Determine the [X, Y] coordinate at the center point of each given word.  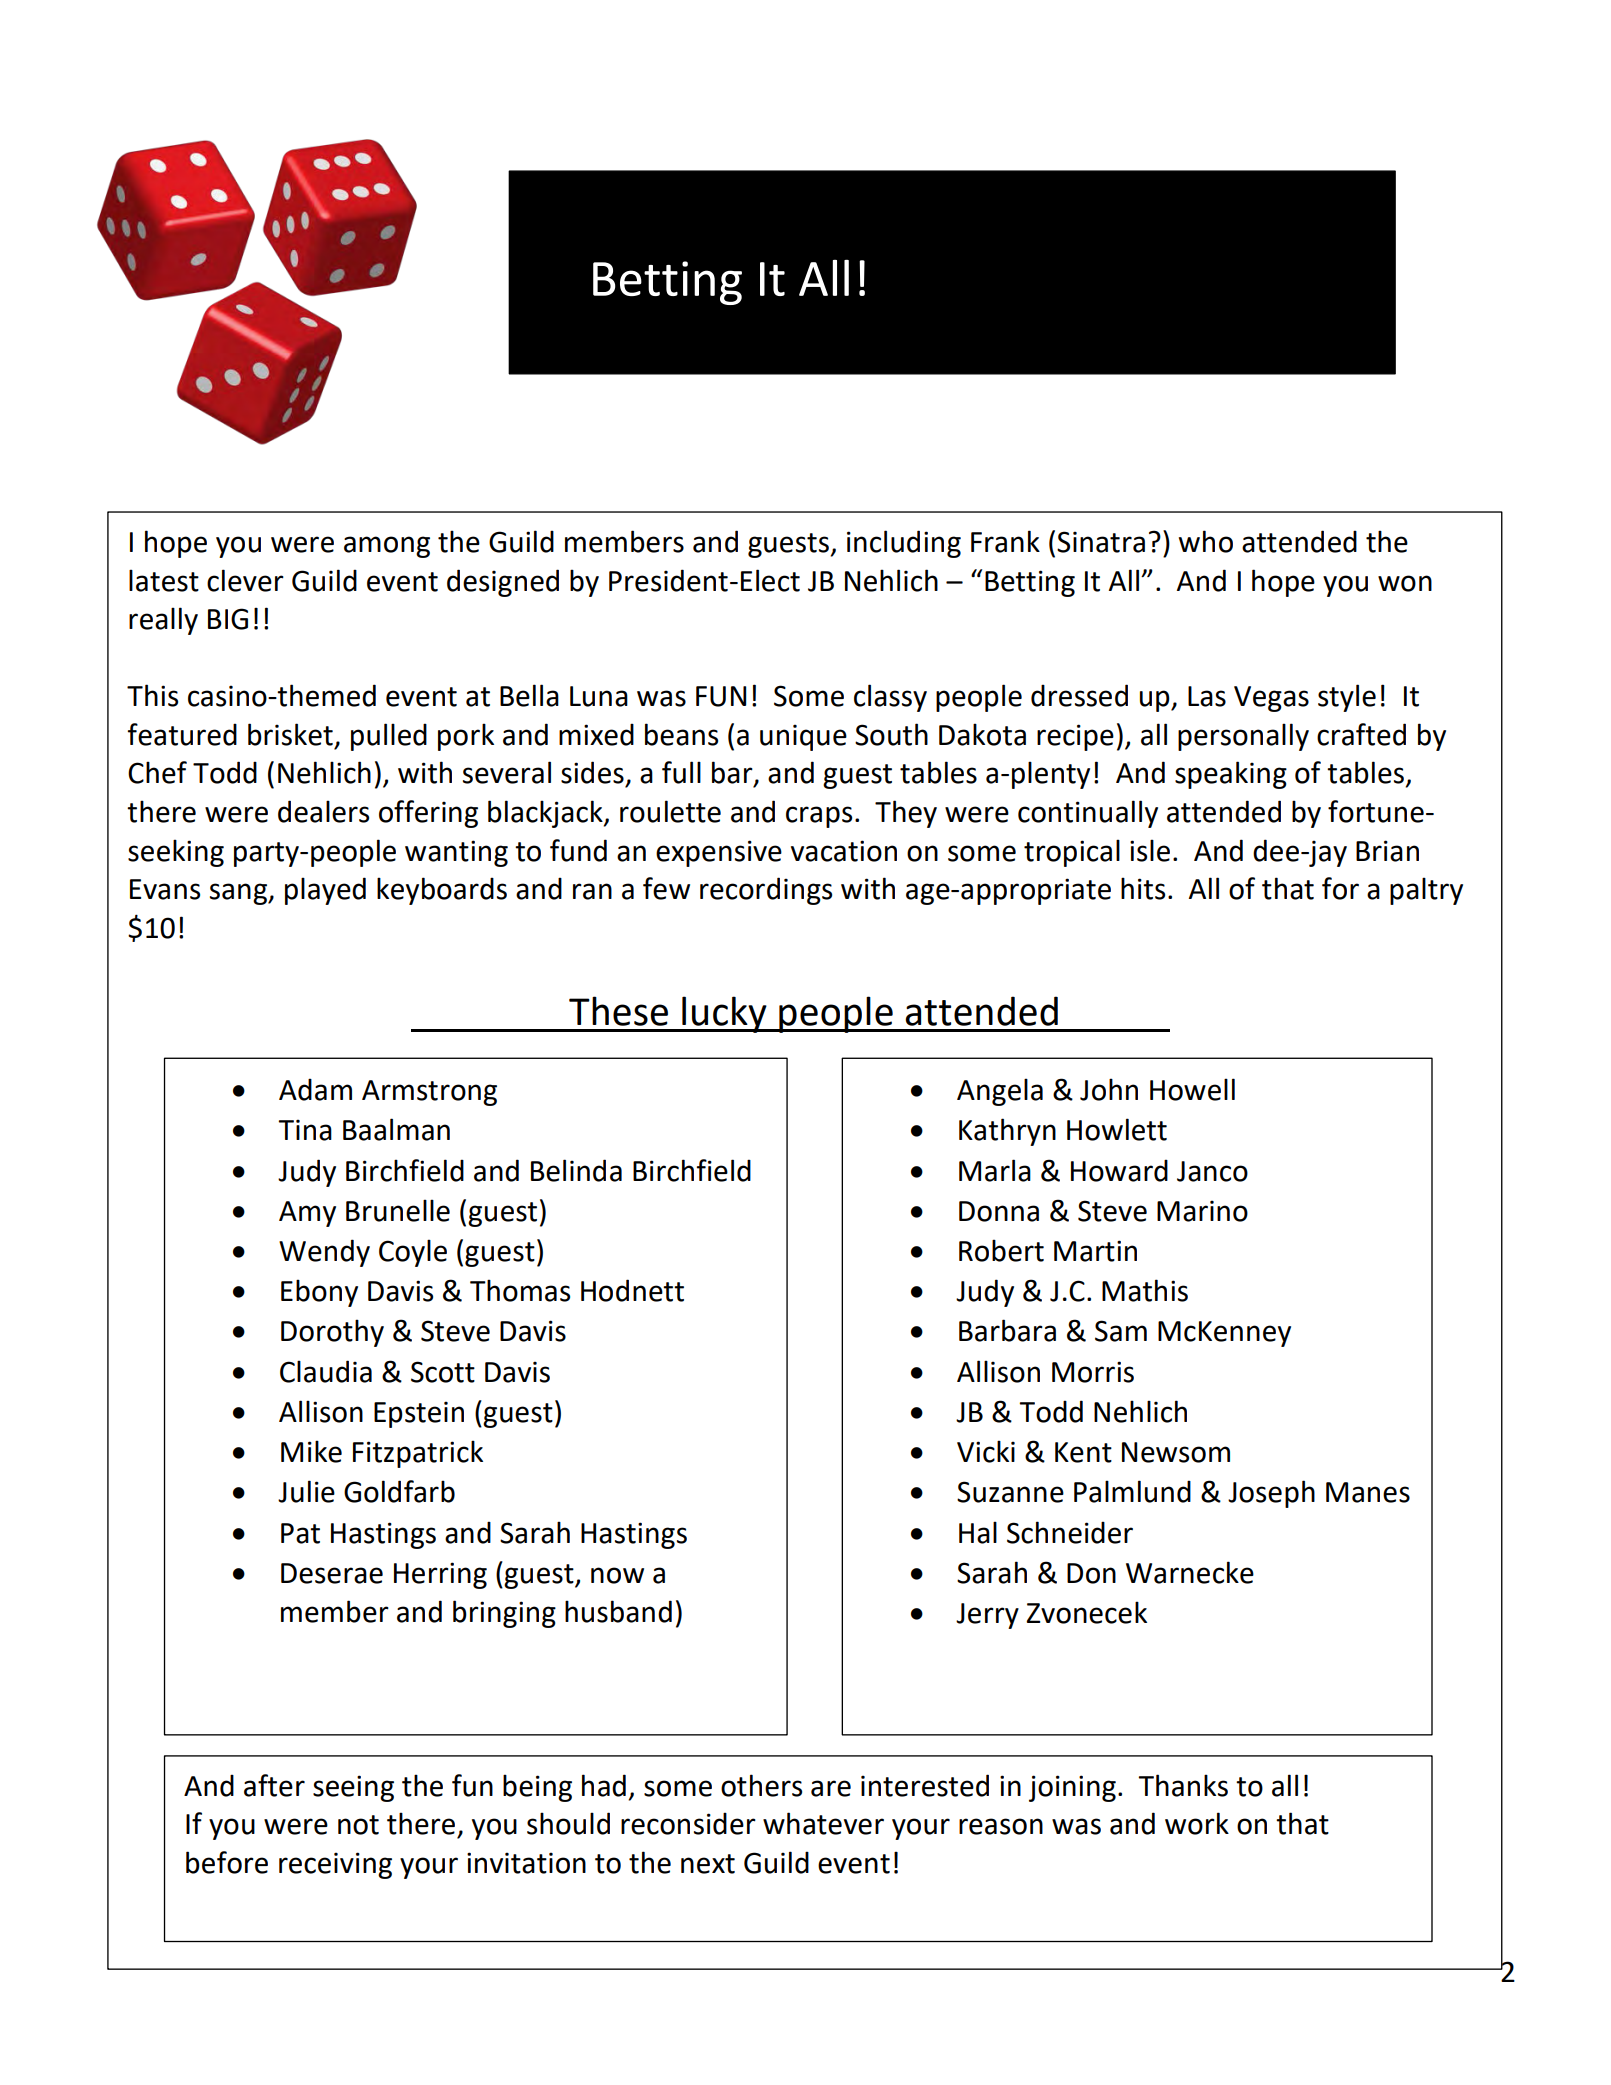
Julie [306, 1491]
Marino [1202, 1211]
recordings [766, 891]
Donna [999, 1211]
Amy [307, 1214]
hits [1143, 888]
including [904, 544]
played [325, 891]
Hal [978, 1532]
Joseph [1271, 1494]
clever [245, 580]
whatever [823, 1823]
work [1197, 1823]
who [1206, 541]
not [358, 1825]
